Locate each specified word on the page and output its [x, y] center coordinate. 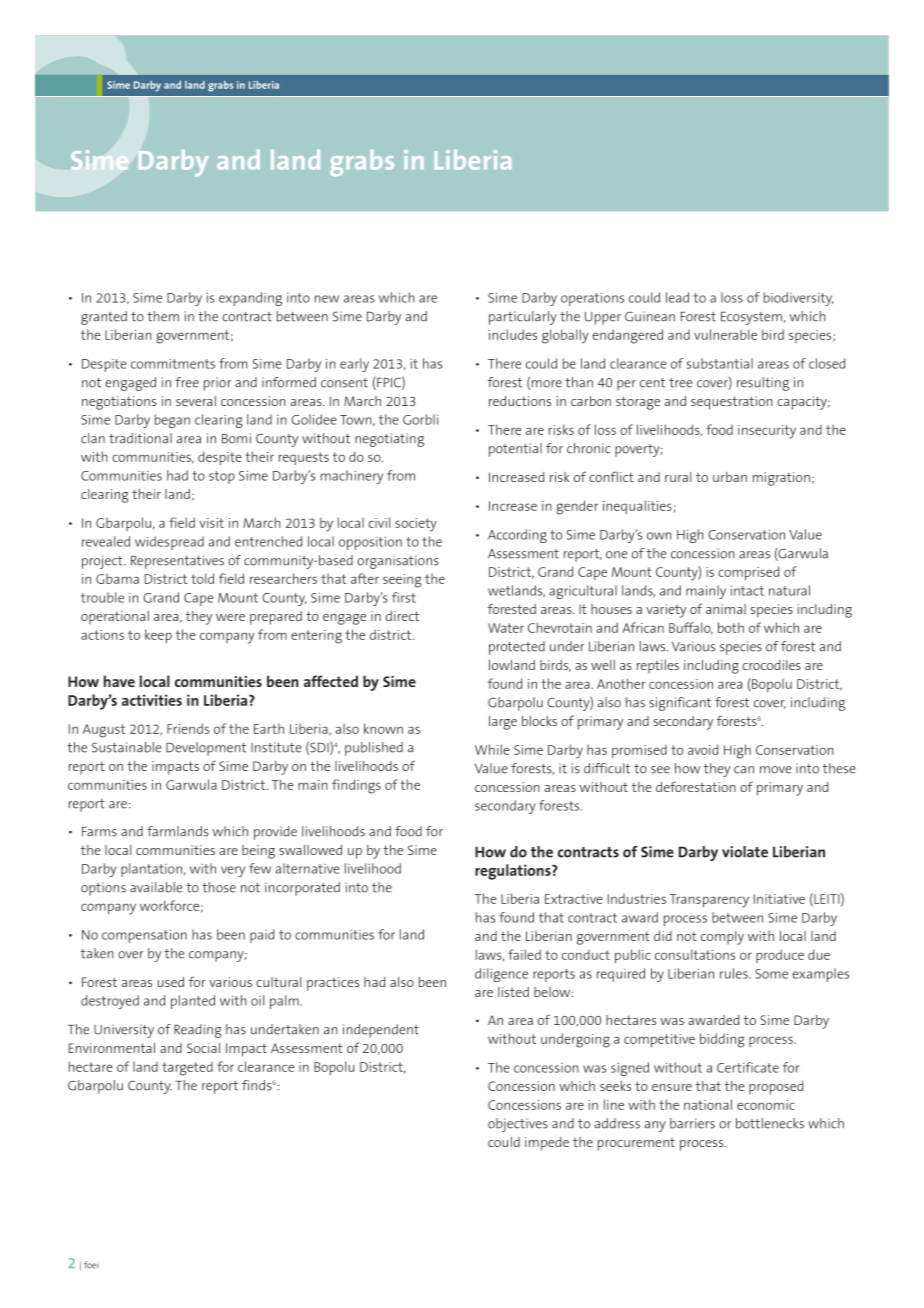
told [202, 578]
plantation [151, 870]
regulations [514, 872]
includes [513, 334]
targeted [187, 1069]
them [163, 316]
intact [747, 591]
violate [745, 852]
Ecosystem [751, 318]
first [404, 597]
